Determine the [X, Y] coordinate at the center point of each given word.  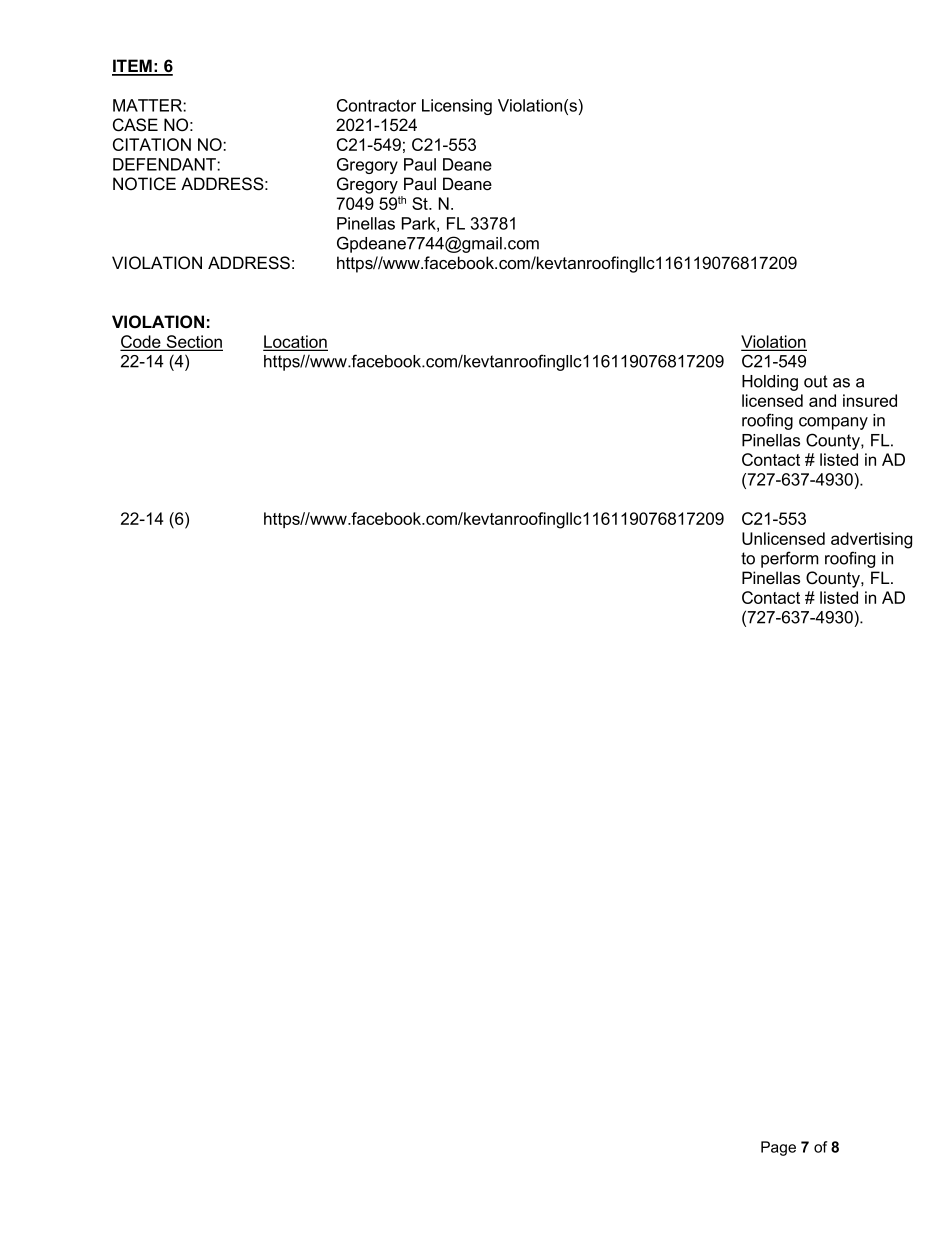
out [816, 381]
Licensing [457, 107]
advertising [871, 540]
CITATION [152, 144]
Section [193, 343]
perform [790, 559]
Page [778, 1148]
